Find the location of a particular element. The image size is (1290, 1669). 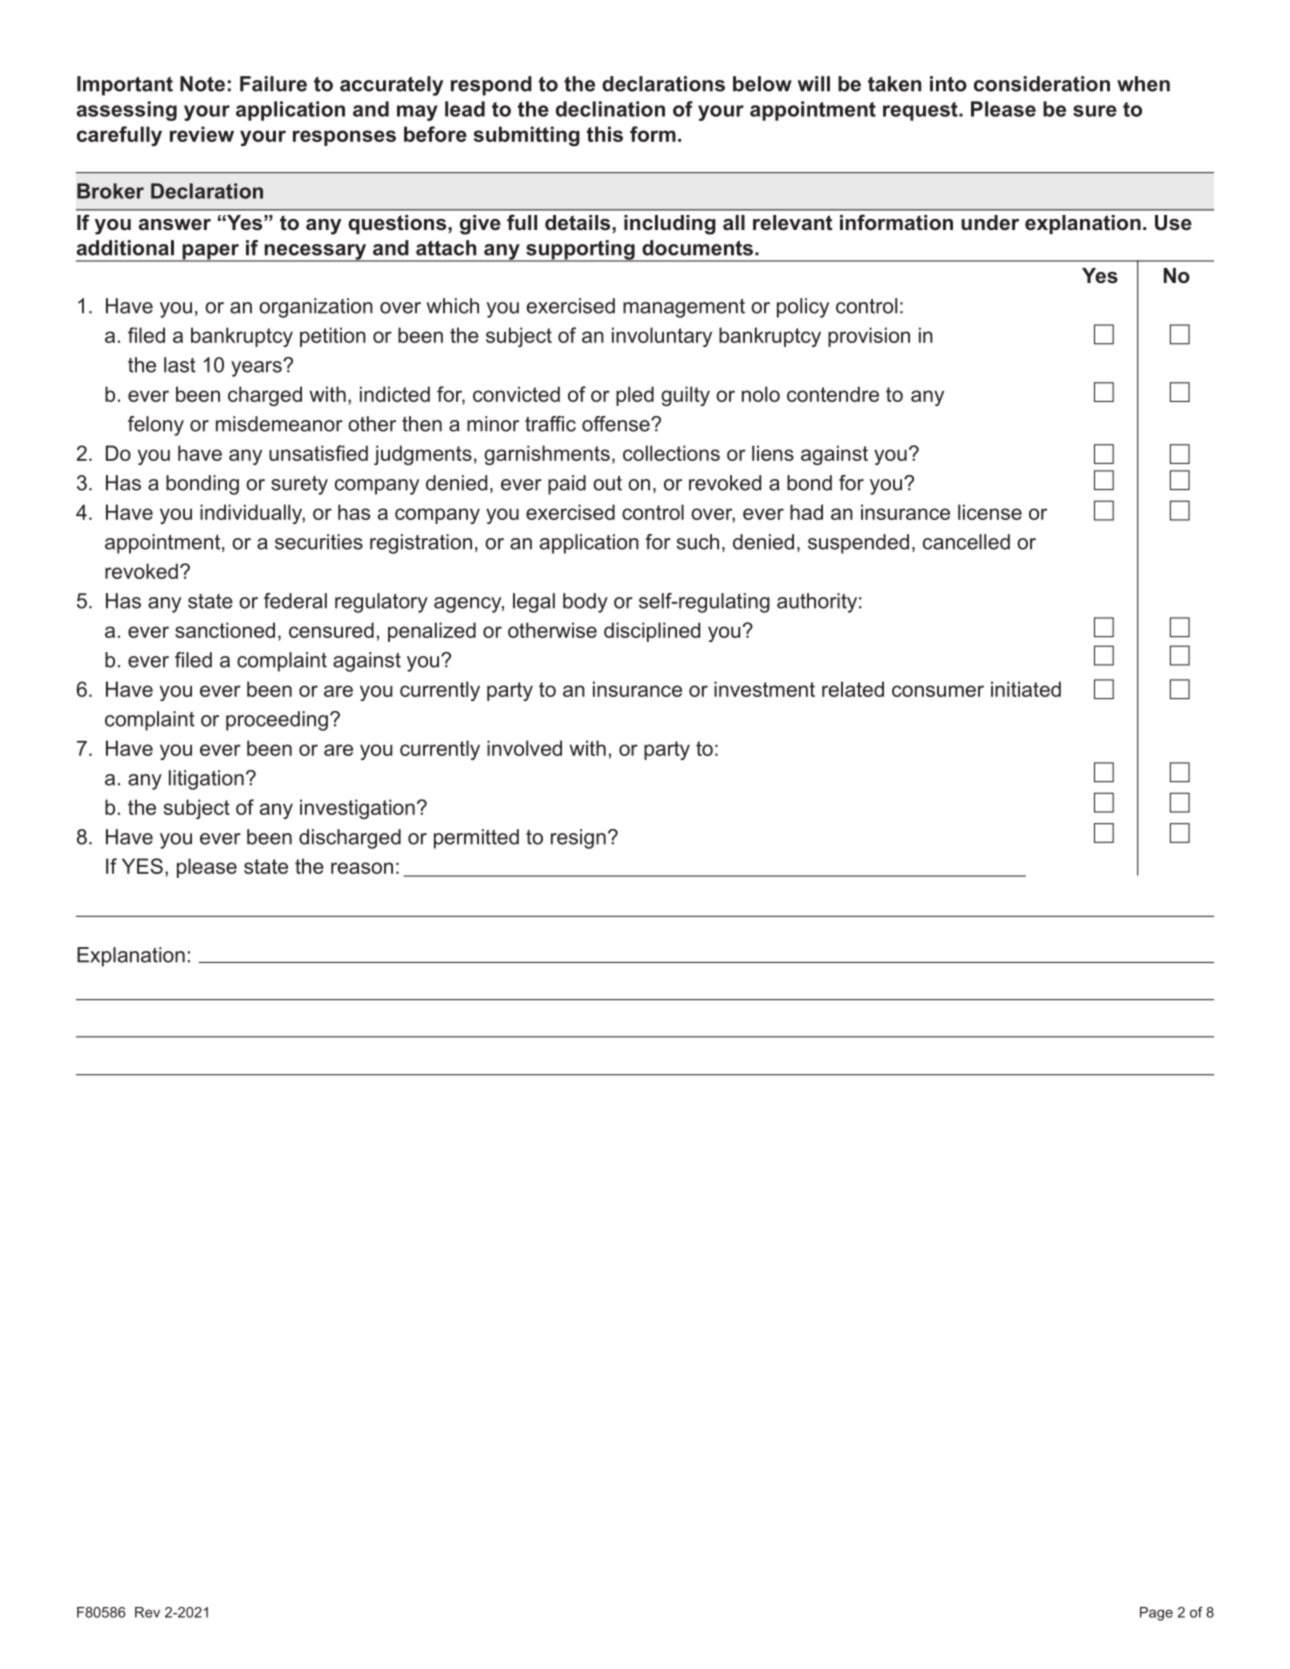

Page is located at coordinates (1156, 1614).
